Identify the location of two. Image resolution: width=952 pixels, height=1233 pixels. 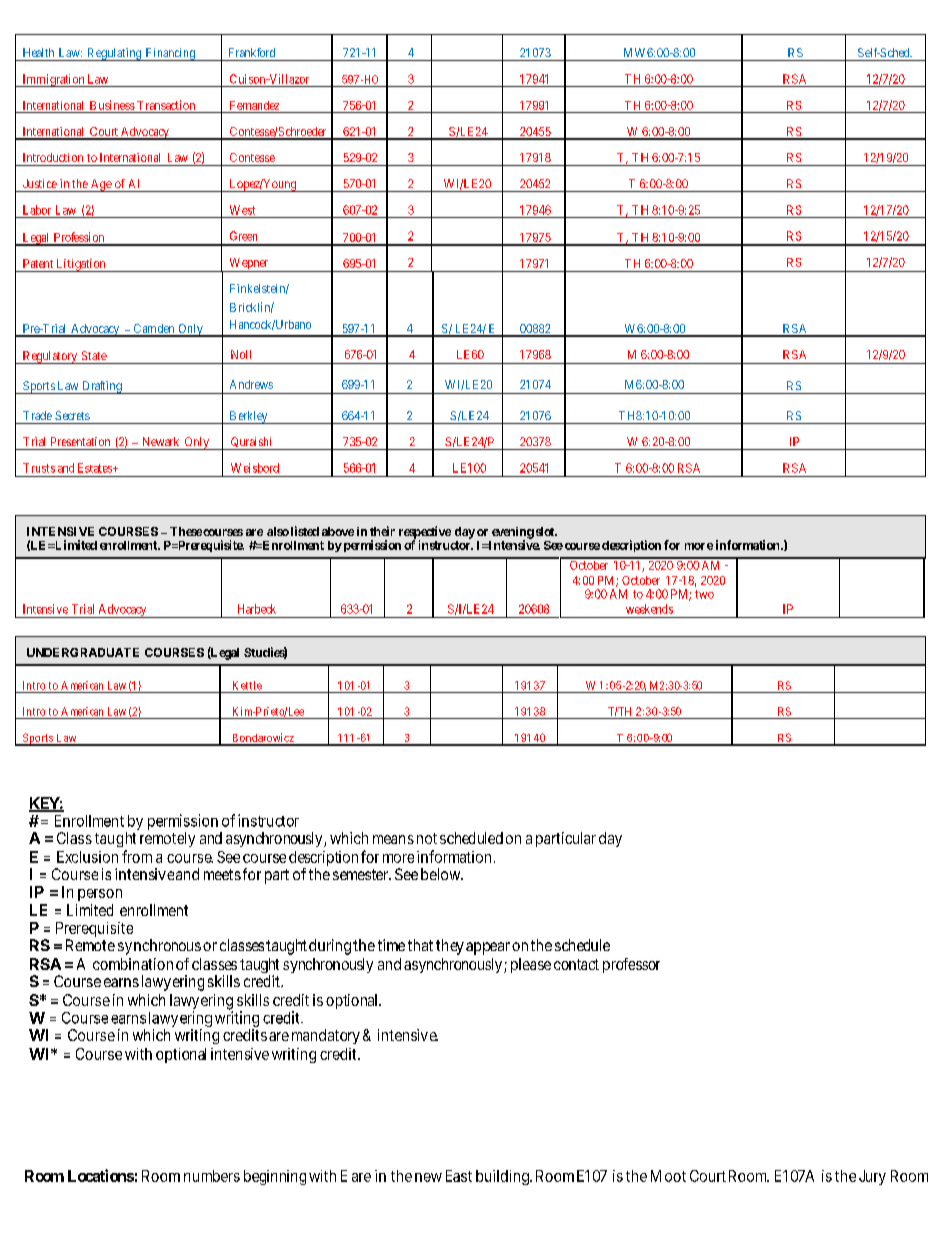
(704, 594).
